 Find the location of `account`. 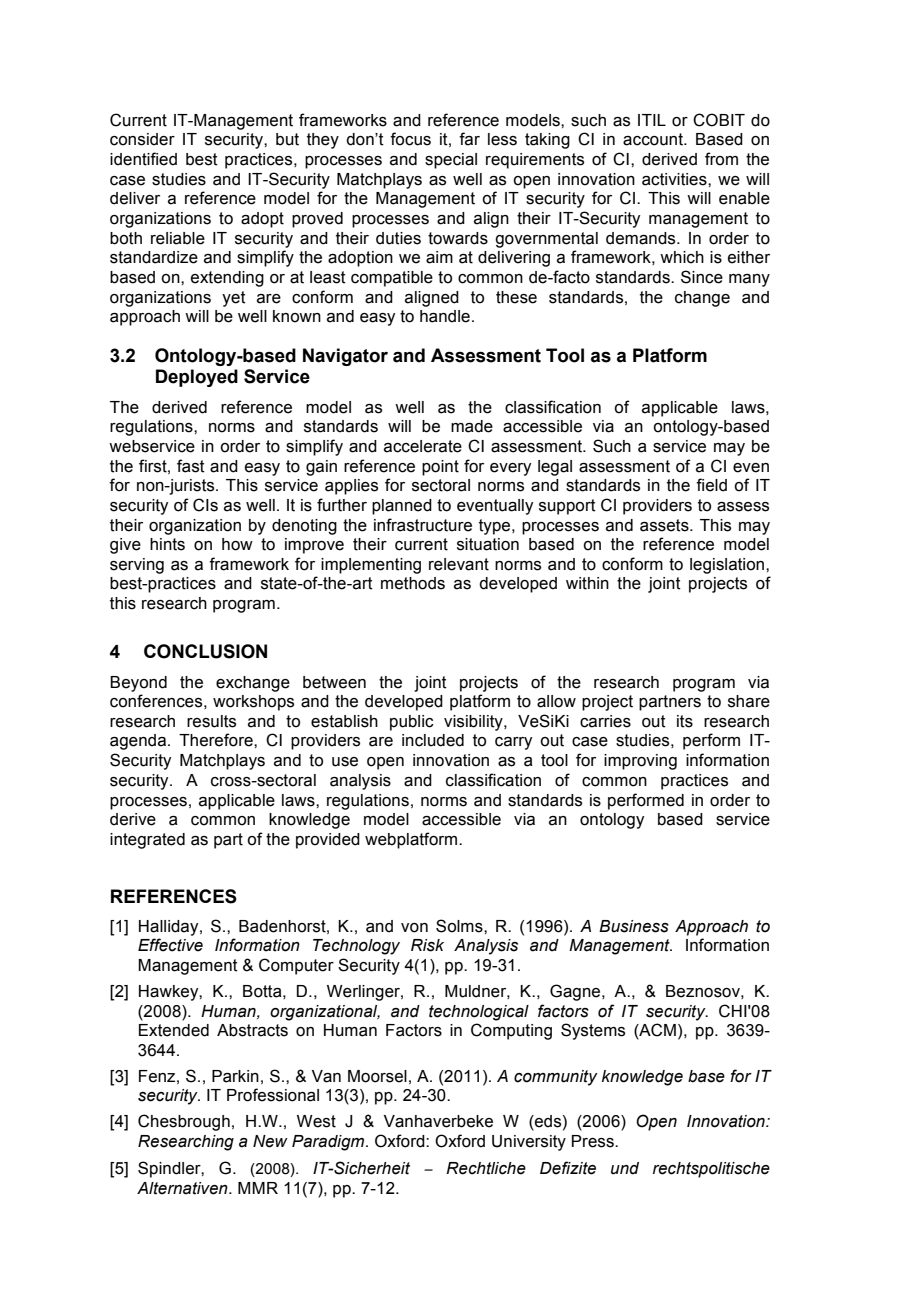

account is located at coordinates (654, 139).
